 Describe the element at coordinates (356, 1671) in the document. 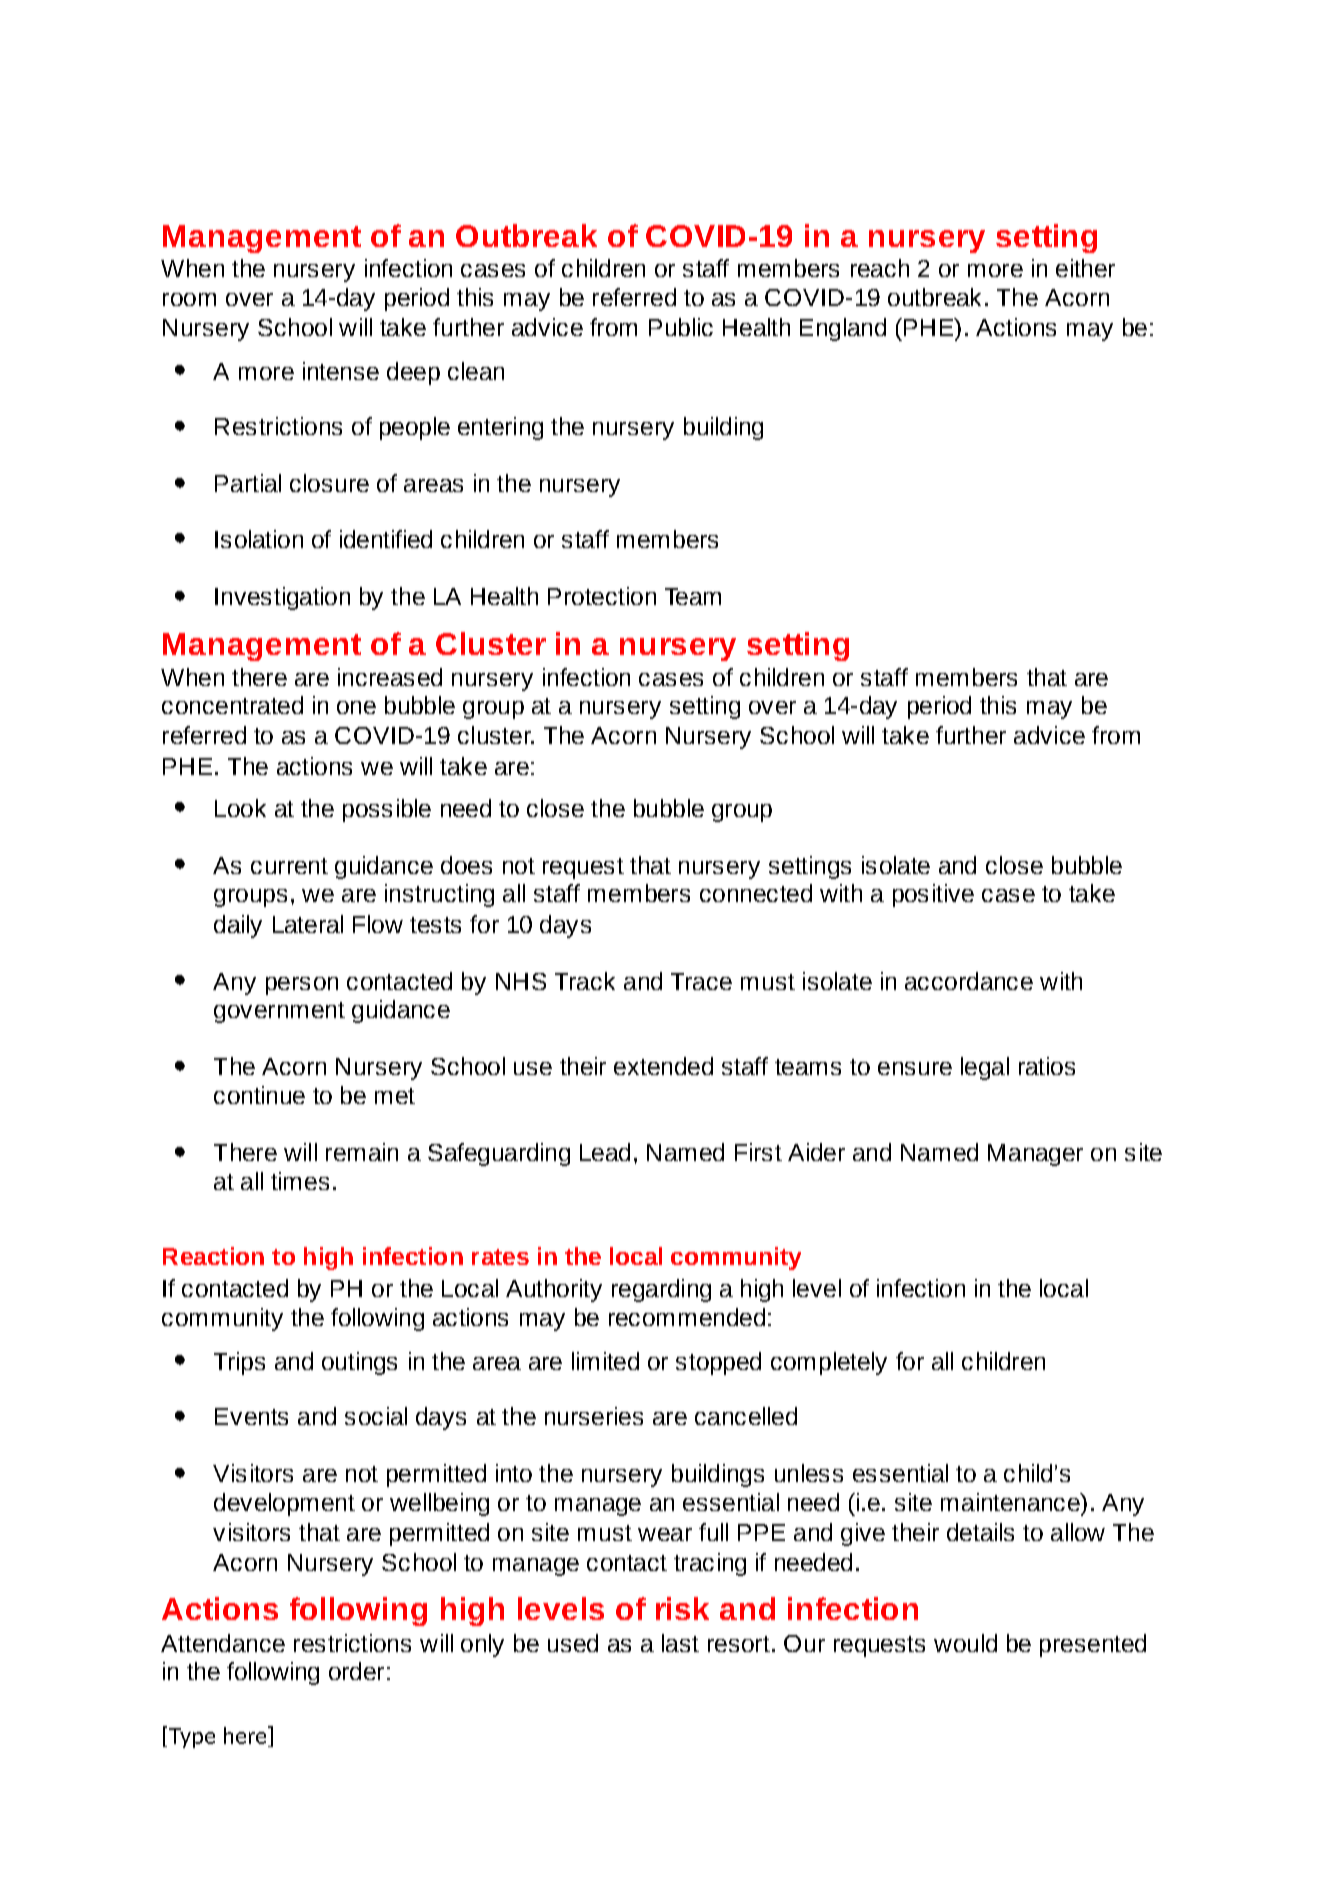

I see `order` at that location.
